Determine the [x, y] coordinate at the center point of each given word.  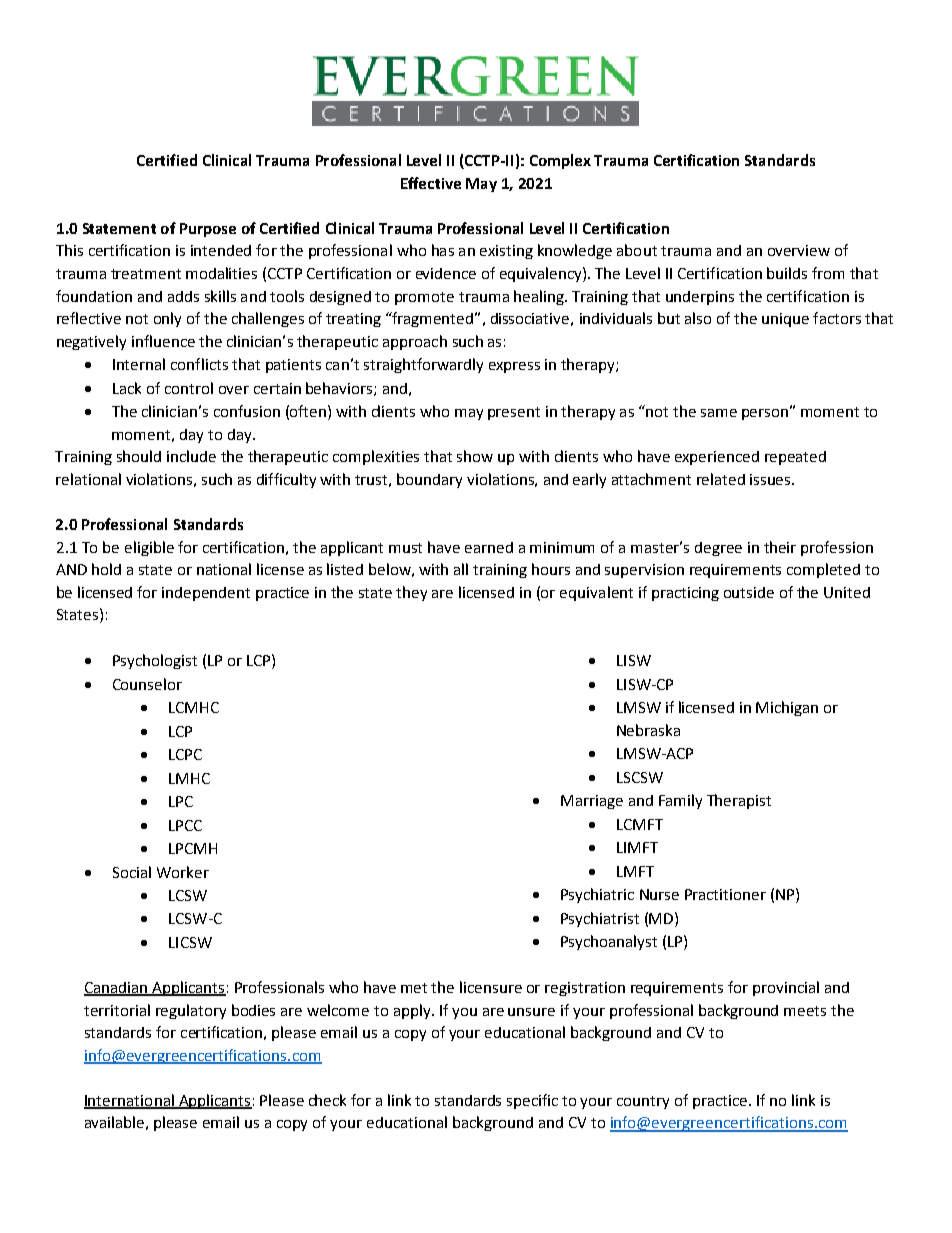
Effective [431, 183]
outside [749, 592]
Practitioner [725, 894]
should [139, 456]
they [411, 593]
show [475, 456]
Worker [183, 872]
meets [805, 1011]
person [765, 414]
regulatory [191, 1011]
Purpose [208, 230]
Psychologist [155, 661]
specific [532, 1101]
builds [787, 273]
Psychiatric [597, 895]
